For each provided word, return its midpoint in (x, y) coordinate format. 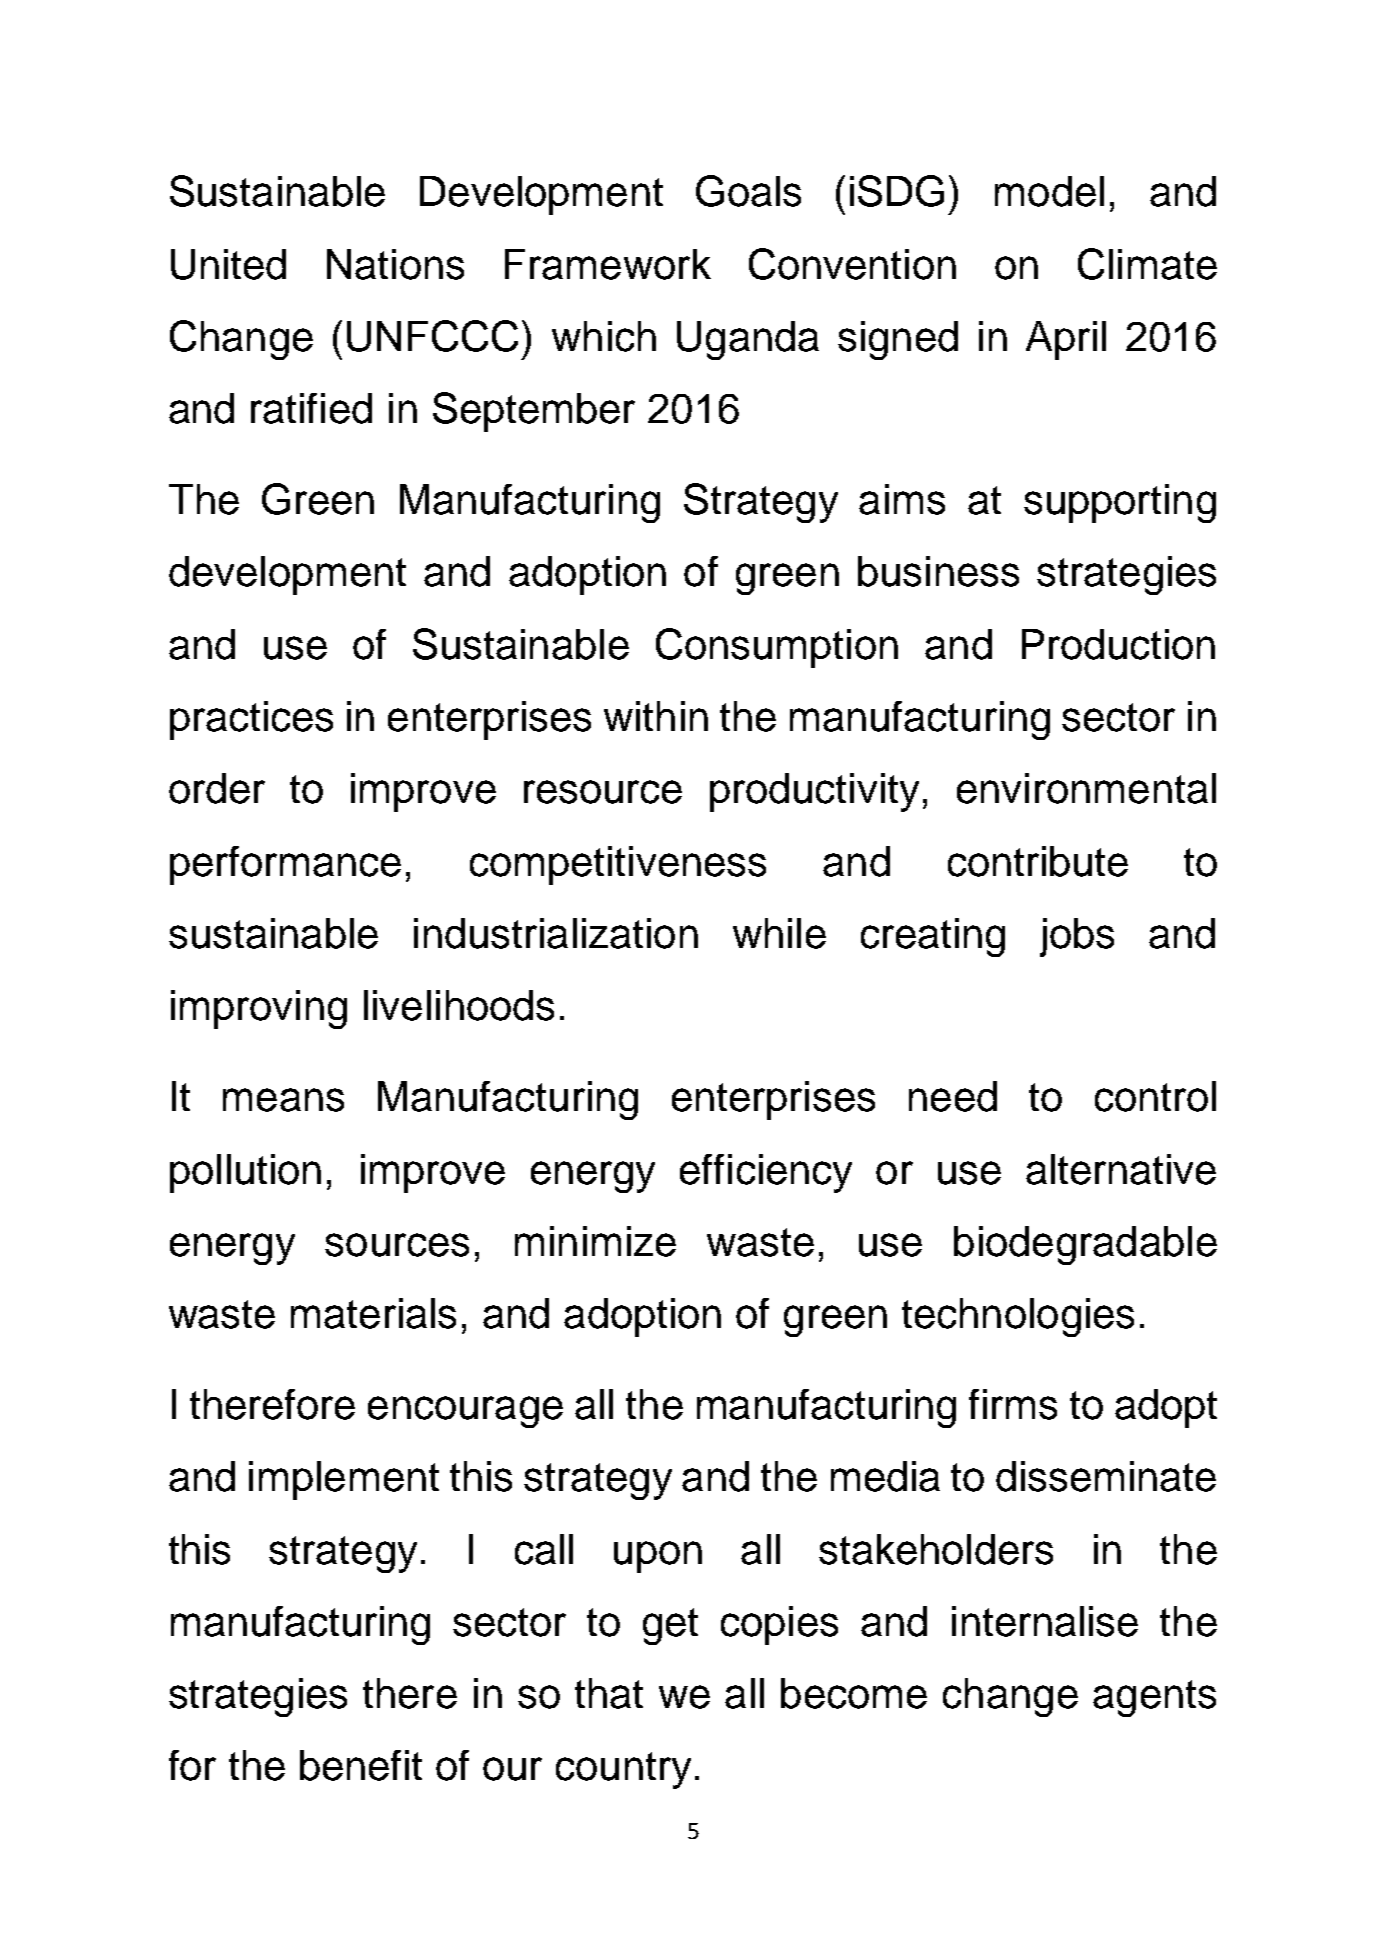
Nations (395, 264)
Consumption (777, 648)
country (623, 1770)
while (779, 933)
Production (1118, 644)
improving (259, 1009)
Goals (748, 191)
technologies (1018, 1317)
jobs (1077, 937)
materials (373, 1313)
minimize (595, 1241)
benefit (361, 1765)
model (1049, 191)
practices (251, 720)
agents (1154, 1698)
